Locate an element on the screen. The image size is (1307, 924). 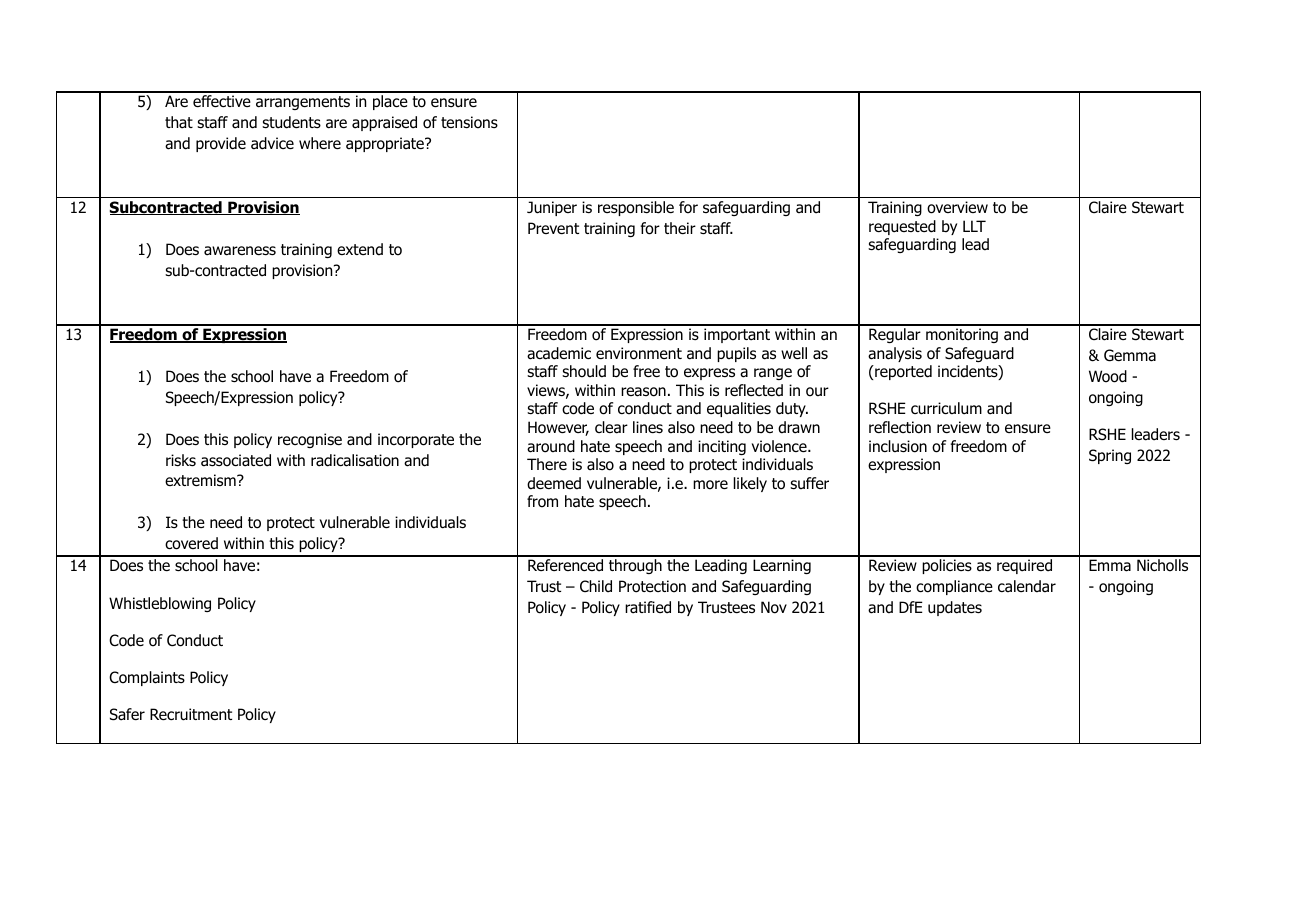
ratified is located at coordinates (648, 607).
